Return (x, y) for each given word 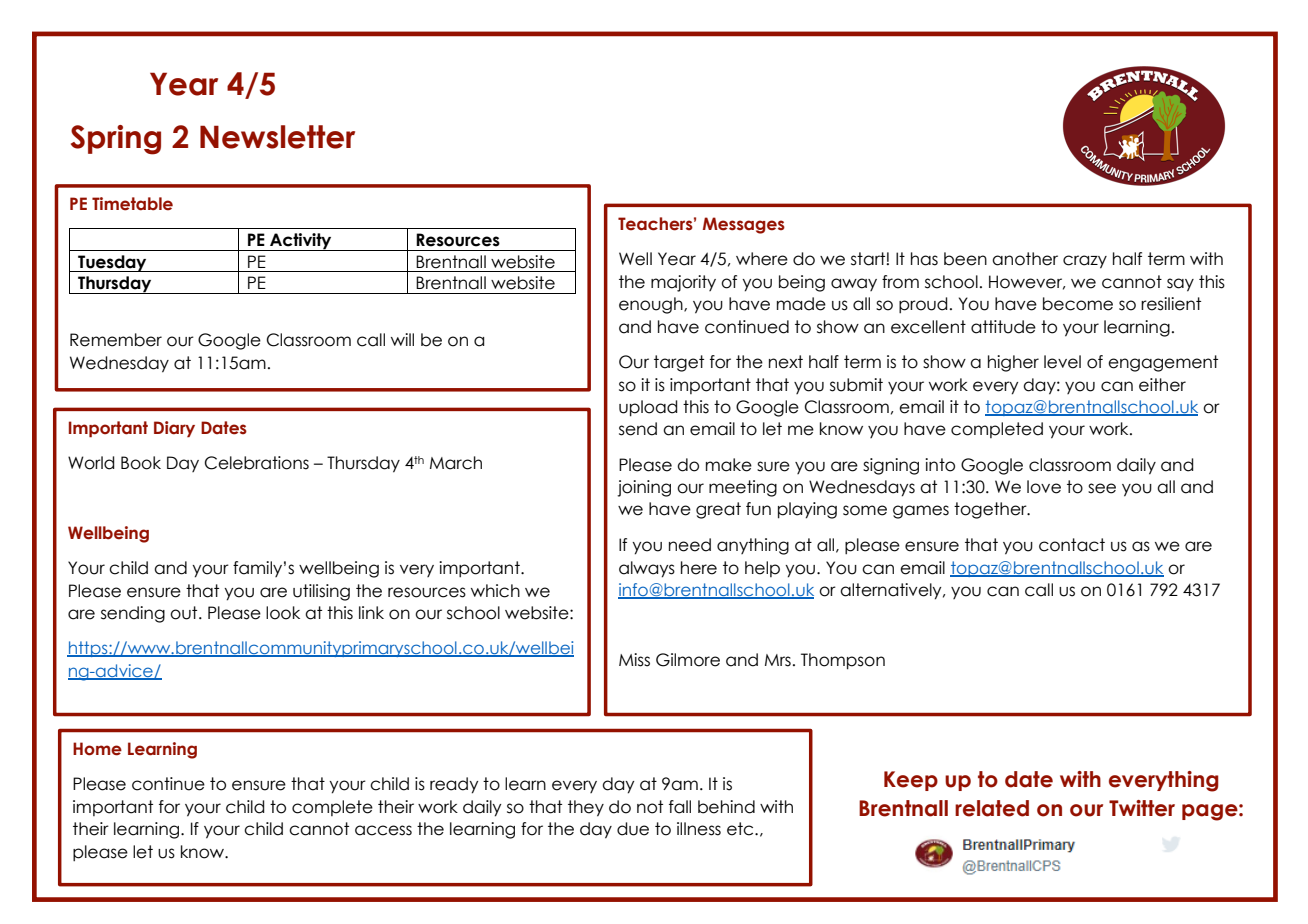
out (185, 613)
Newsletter (277, 137)
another (1025, 259)
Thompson (843, 661)
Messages (744, 225)
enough (652, 305)
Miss (634, 660)
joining (644, 488)
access (383, 830)
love (1044, 487)
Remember (116, 340)
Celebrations (257, 463)
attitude (1003, 327)
